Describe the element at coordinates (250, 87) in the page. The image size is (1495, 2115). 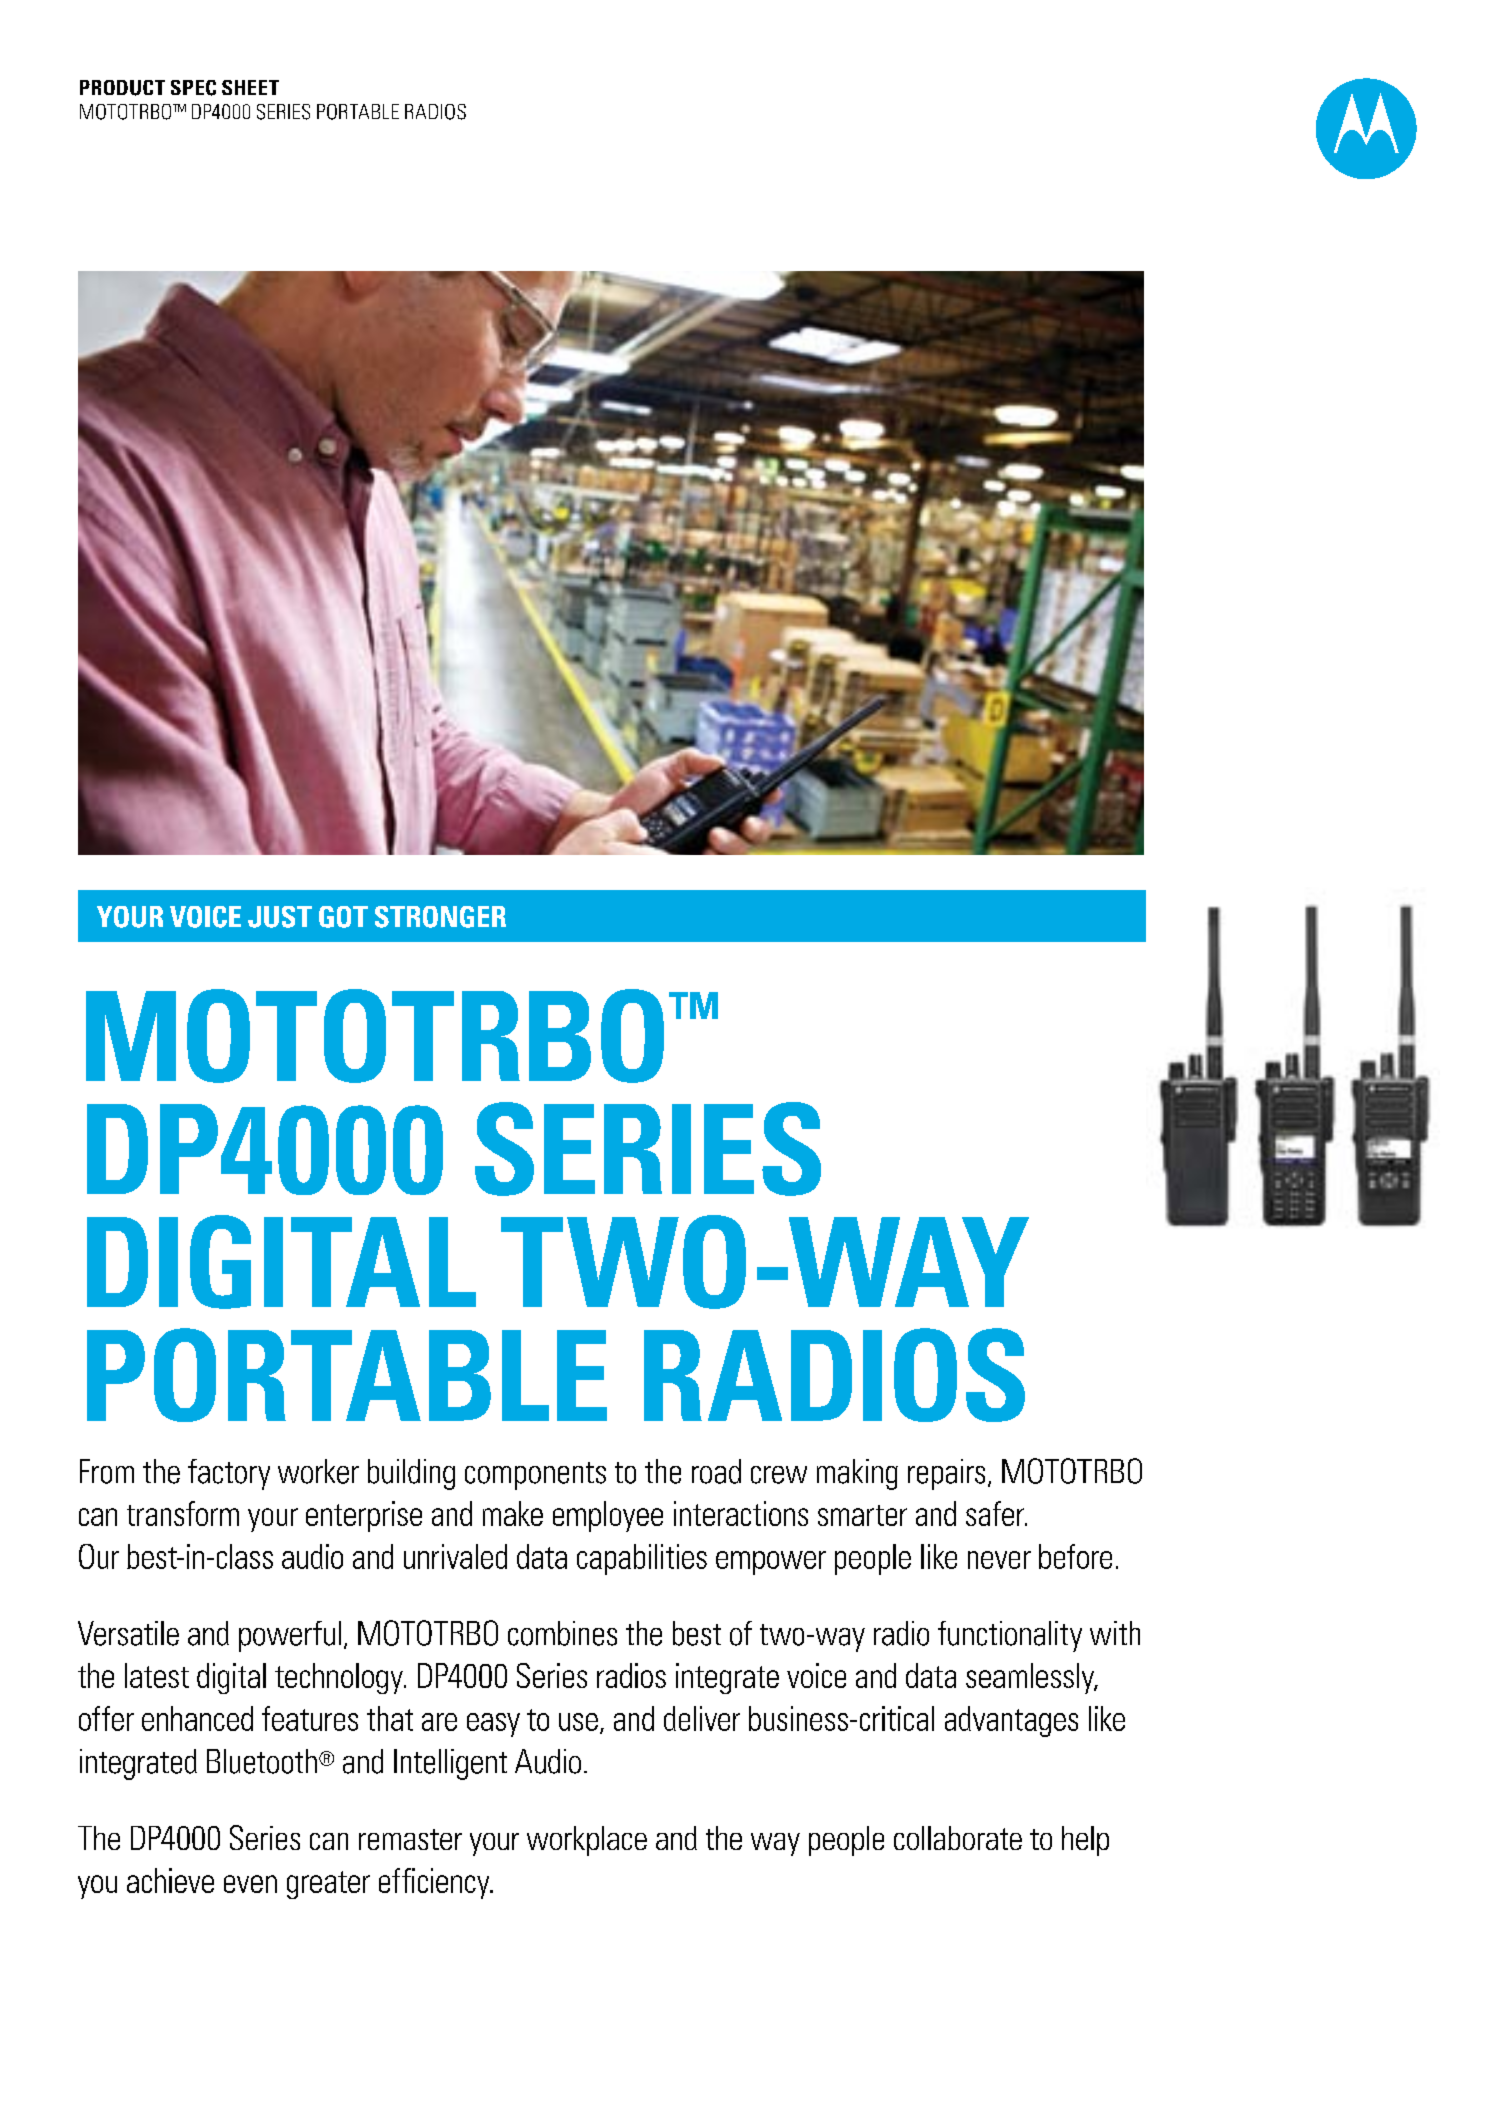
I see `SHEET` at that location.
